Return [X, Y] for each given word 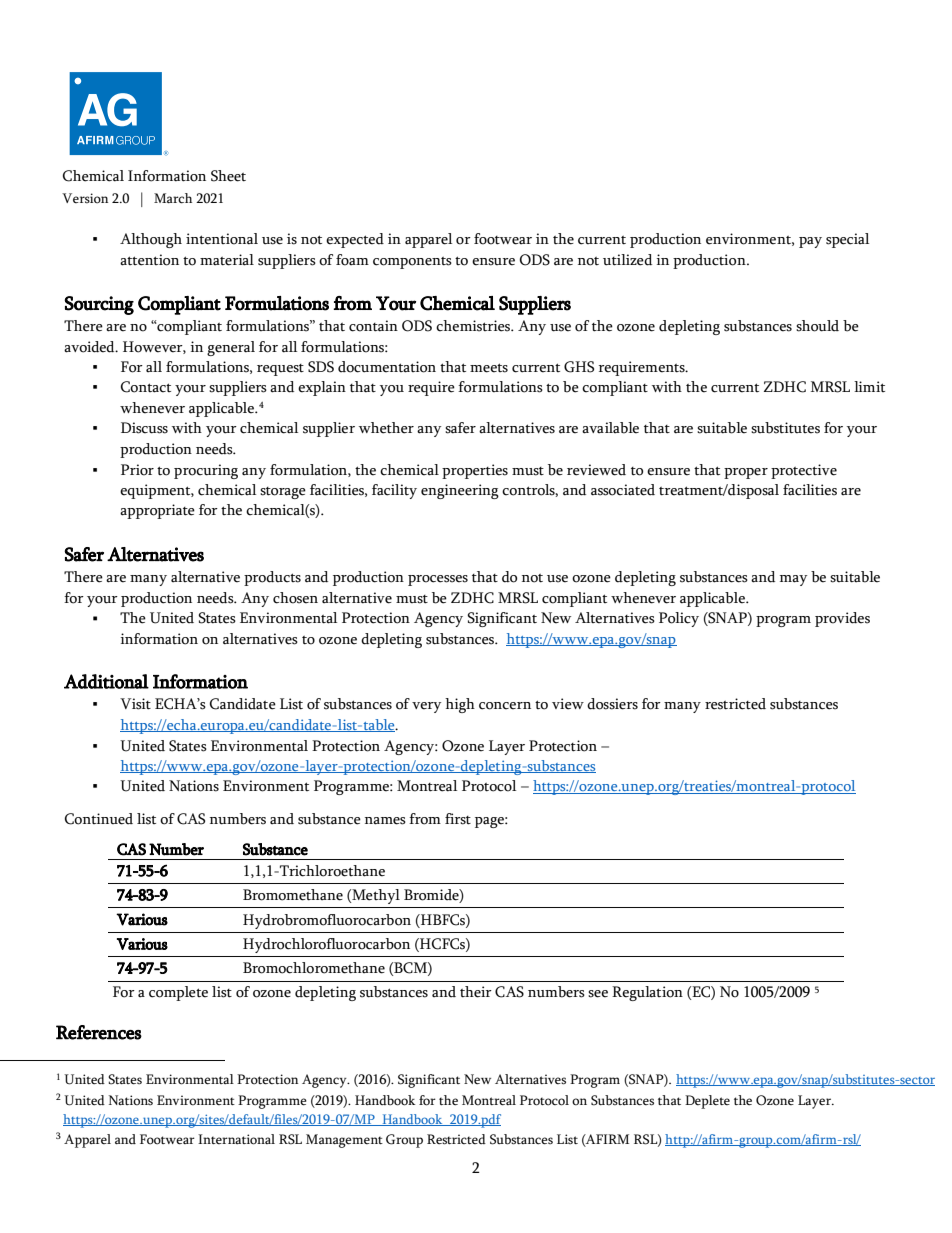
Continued [99, 819]
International [236, 1139]
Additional [106, 681]
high [460, 705]
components [412, 263]
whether [386, 428]
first [458, 819]
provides [842, 619]
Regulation [647, 993]
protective [804, 471]
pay [810, 242]
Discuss [144, 428]
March [173, 198]
